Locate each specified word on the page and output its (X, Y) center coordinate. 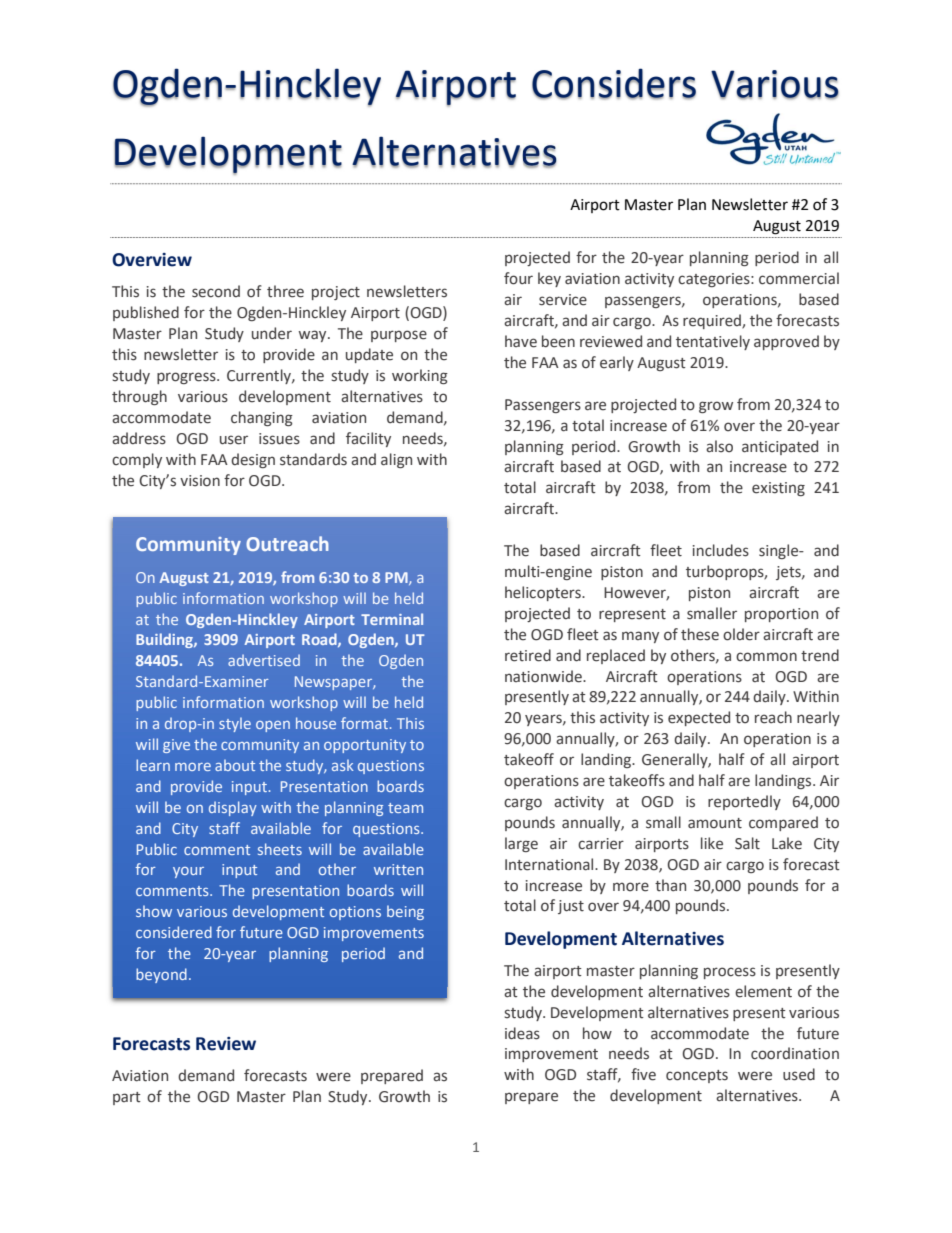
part (127, 1098)
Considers (614, 84)
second (216, 291)
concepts (697, 1076)
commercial (799, 278)
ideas (522, 1033)
